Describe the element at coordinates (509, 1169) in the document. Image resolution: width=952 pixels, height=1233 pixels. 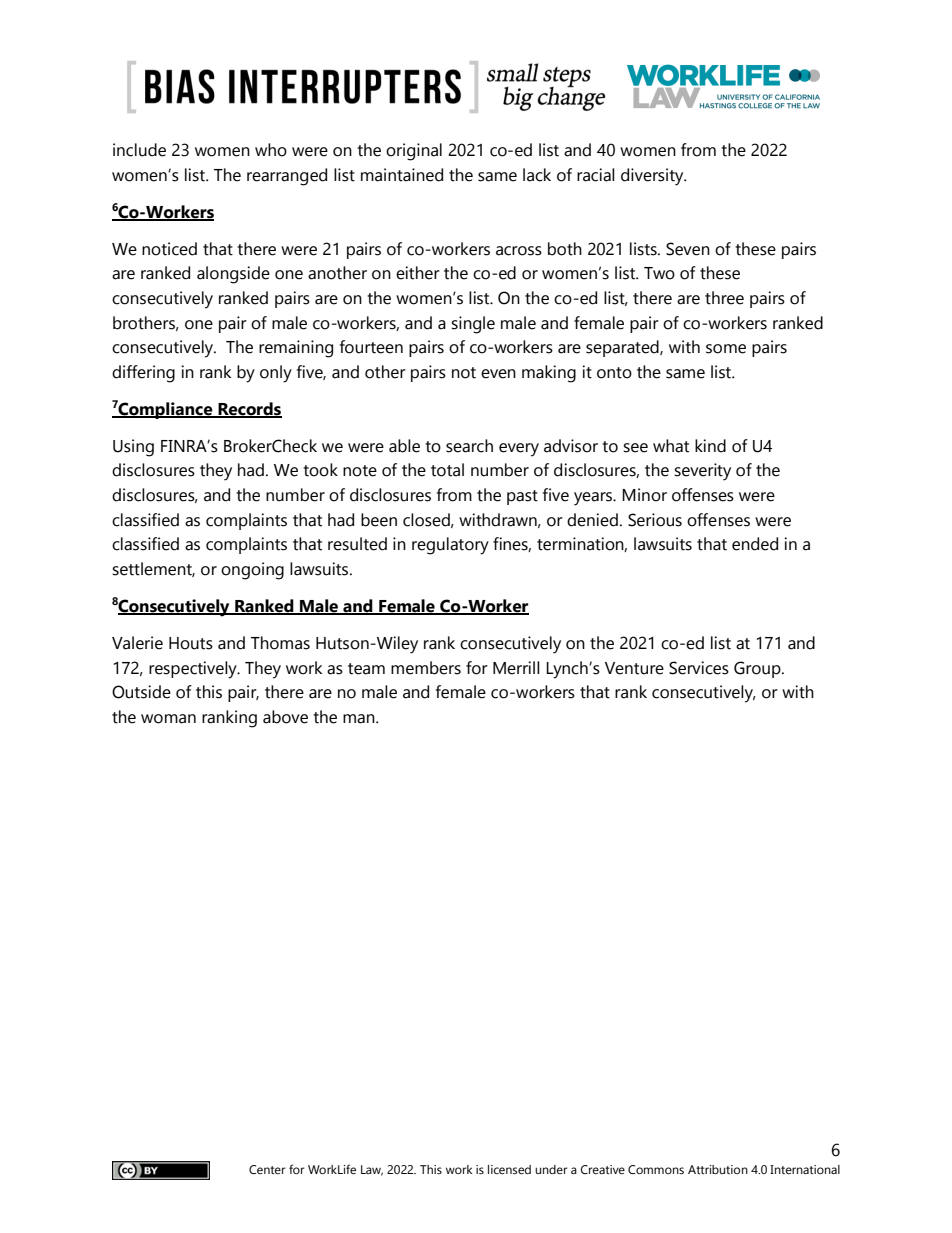
I see `licensed` at that location.
